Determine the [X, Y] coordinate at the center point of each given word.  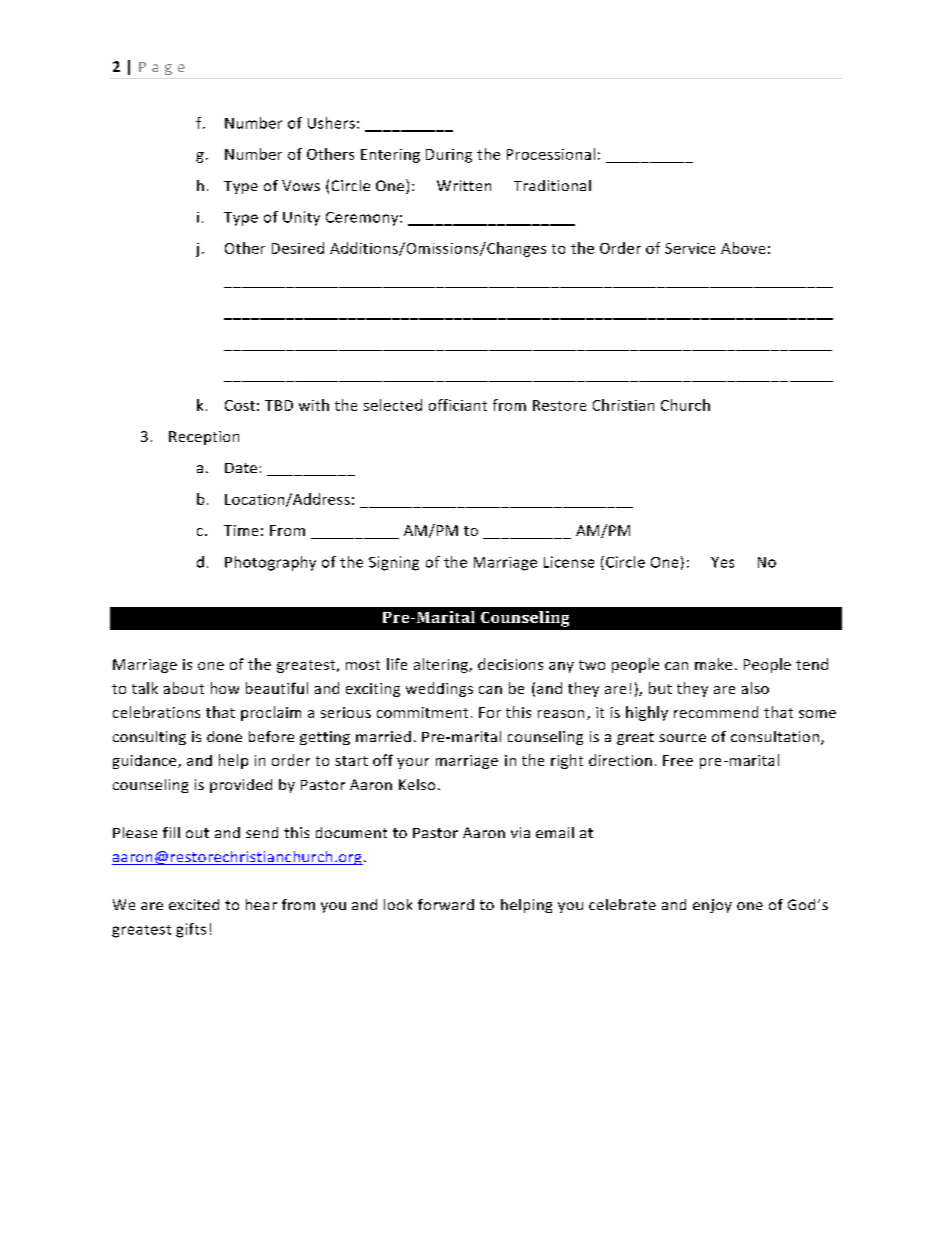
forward [446, 904]
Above [743, 248]
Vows [301, 185]
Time [241, 530]
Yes [722, 562]
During [449, 156]
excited [194, 904]
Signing [394, 563]
